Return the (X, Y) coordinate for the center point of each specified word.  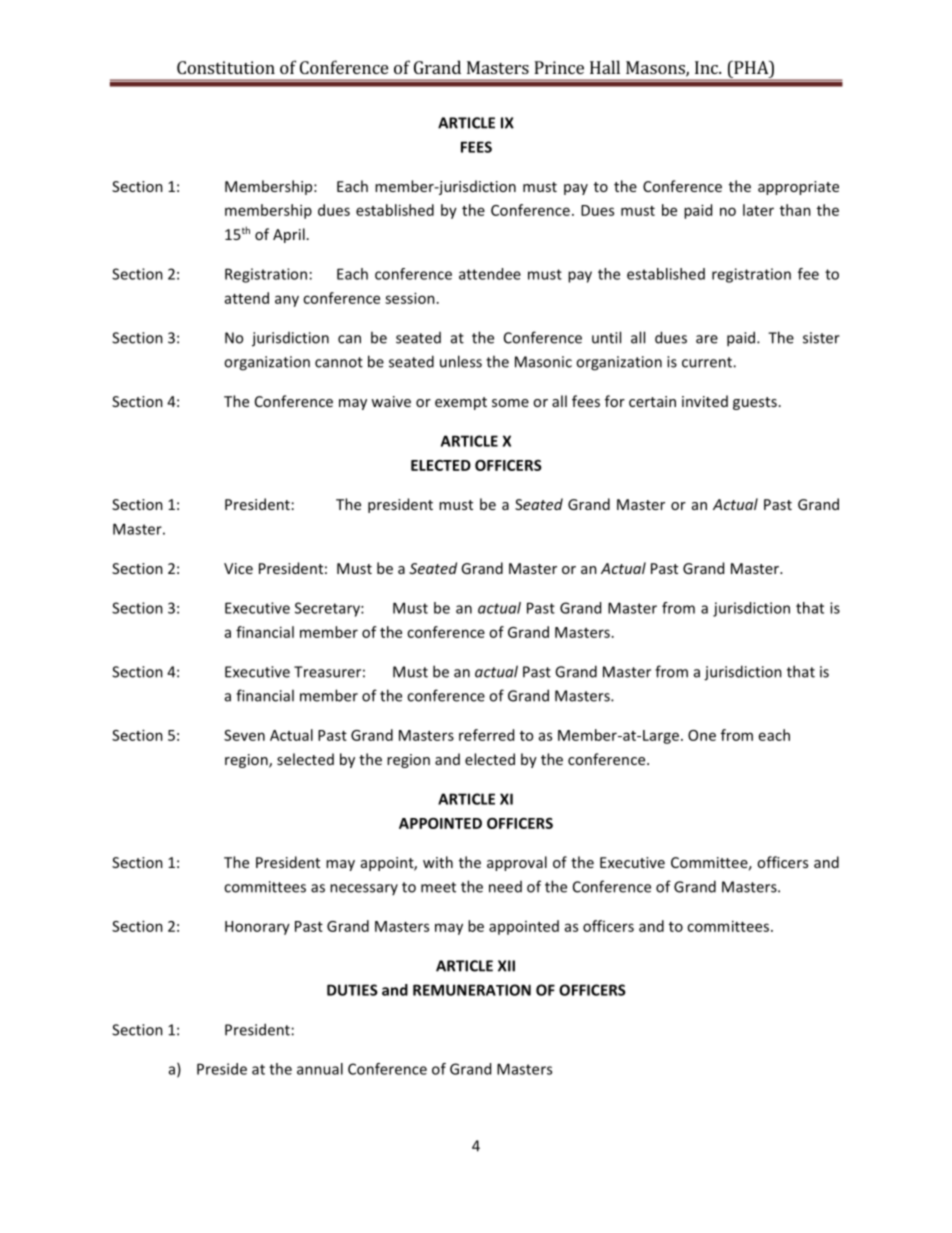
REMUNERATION (472, 990)
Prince (559, 67)
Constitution (226, 67)
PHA (751, 67)
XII (506, 966)
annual (320, 1069)
